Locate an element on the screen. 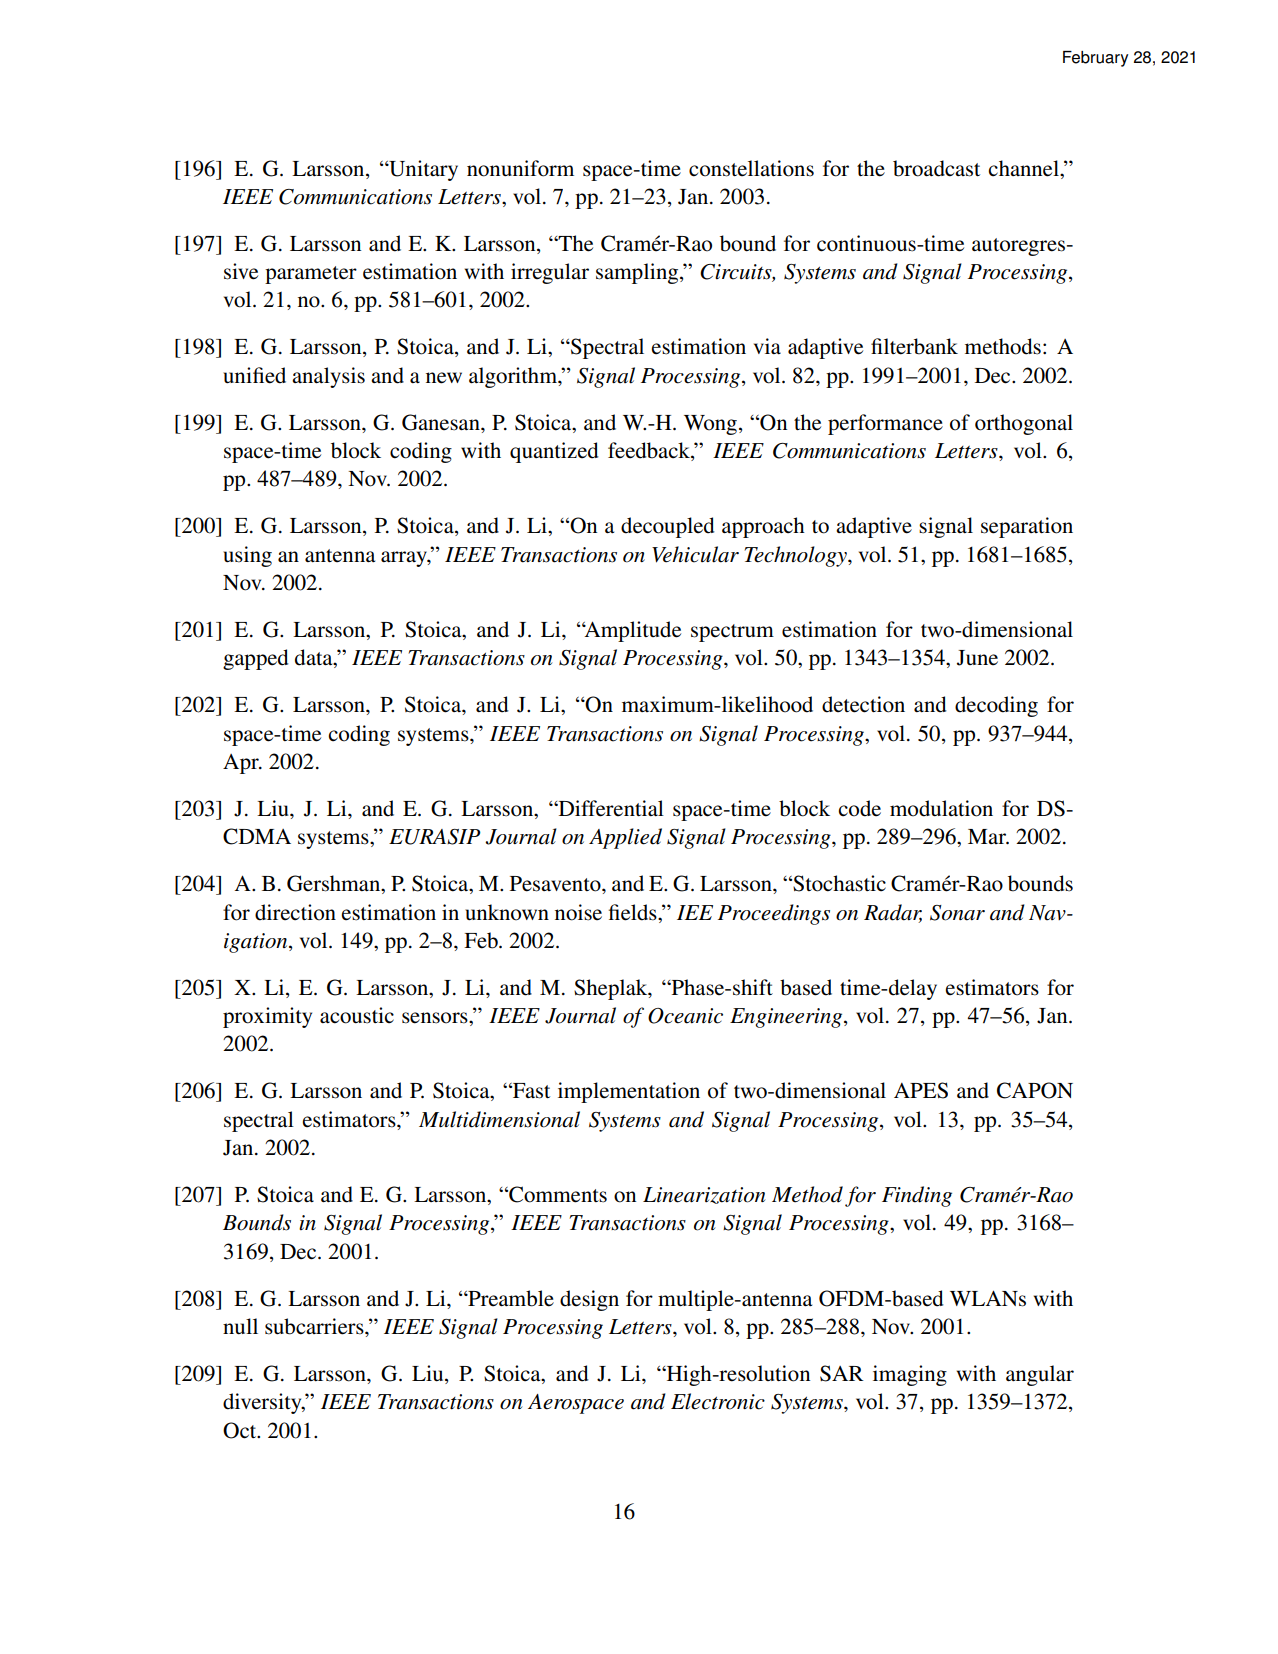  Sonar is located at coordinates (957, 913).
